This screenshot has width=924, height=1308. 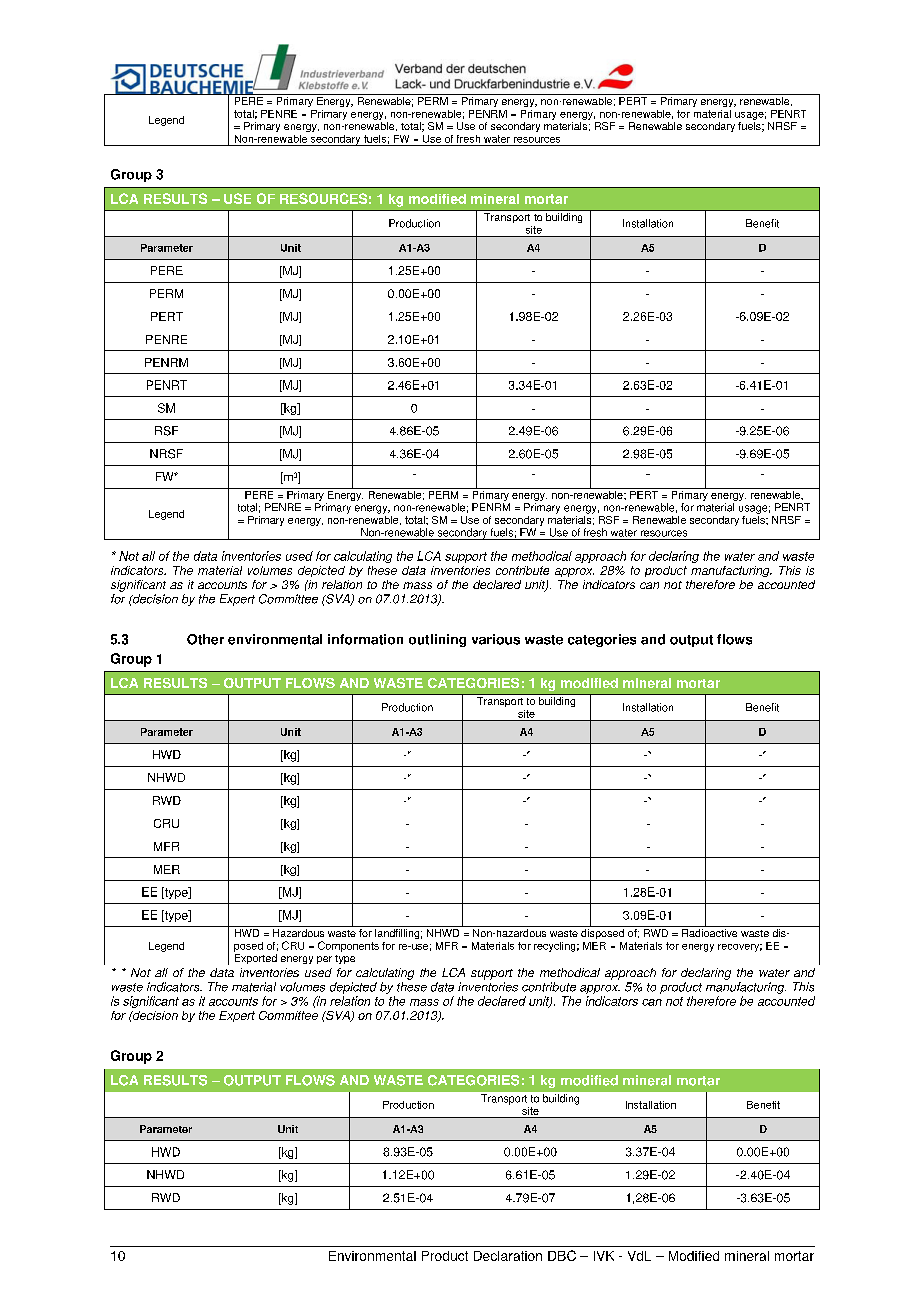 I want to click on various, so click(x=496, y=639).
